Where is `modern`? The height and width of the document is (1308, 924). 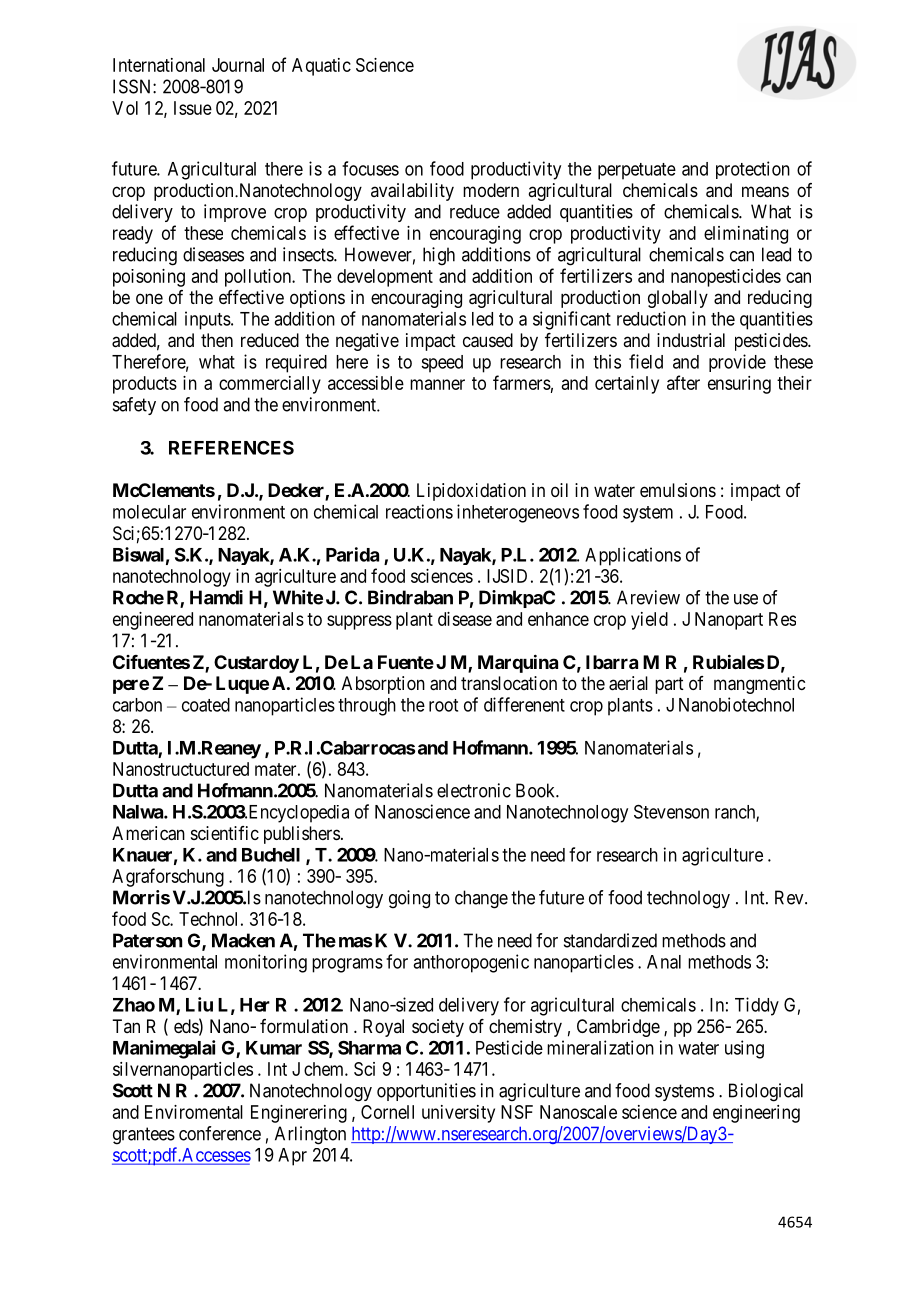 modern is located at coordinates (491, 190).
